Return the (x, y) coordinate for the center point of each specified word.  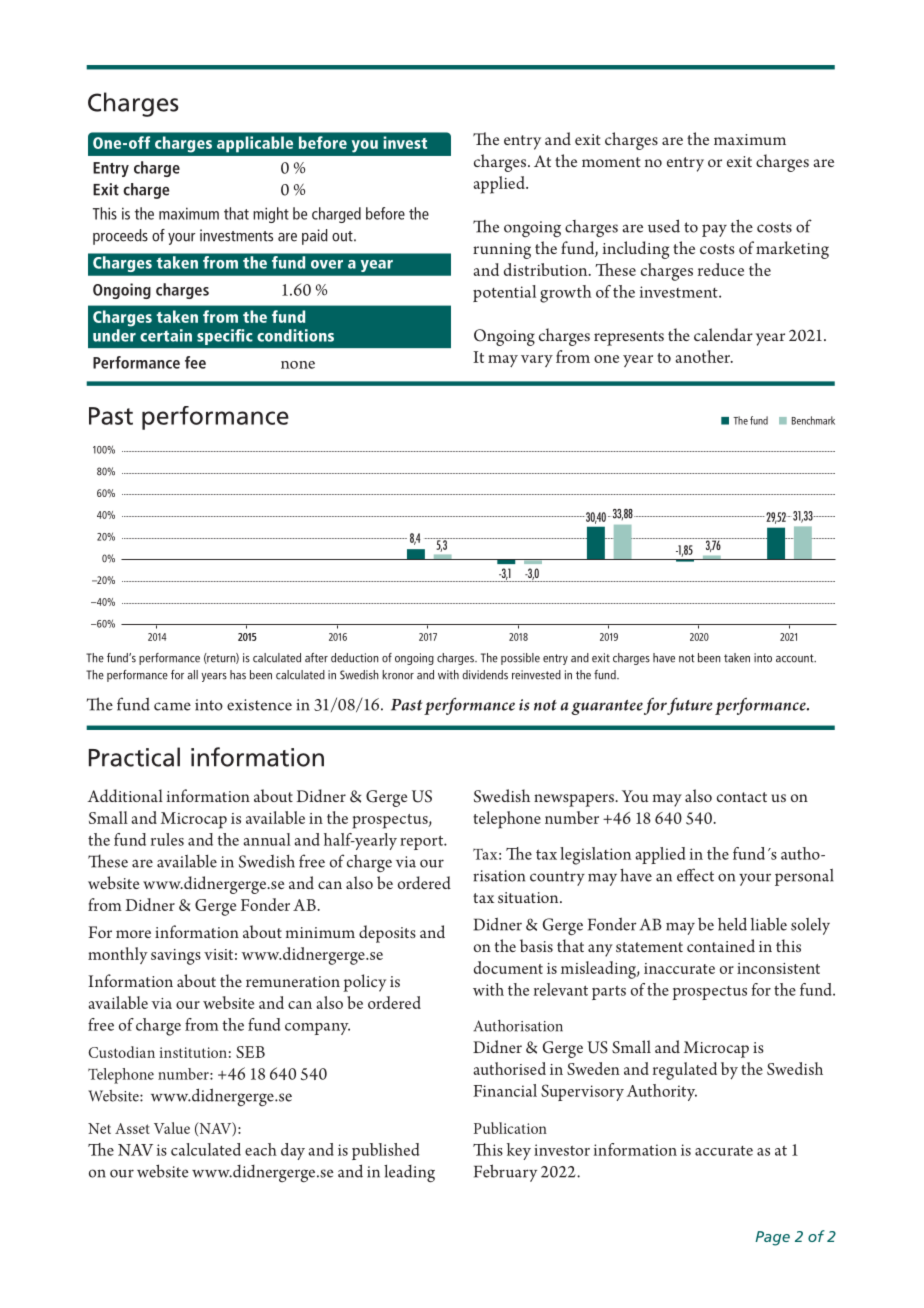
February (505, 1173)
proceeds (120, 237)
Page (772, 1238)
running (502, 251)
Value (172, 1128)
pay (714, 230)
